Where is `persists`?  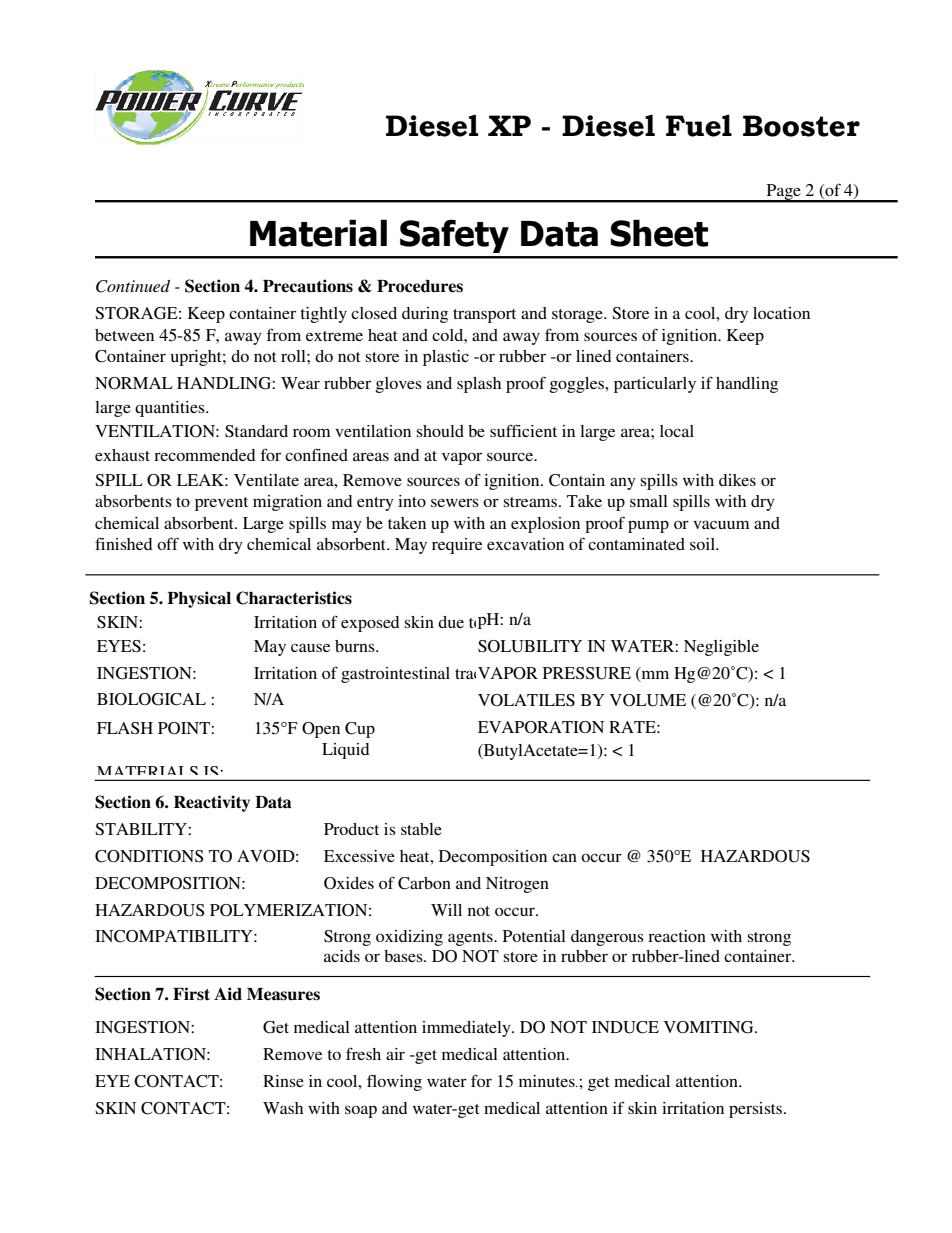 persists is located at coordinates (757, 1110).
